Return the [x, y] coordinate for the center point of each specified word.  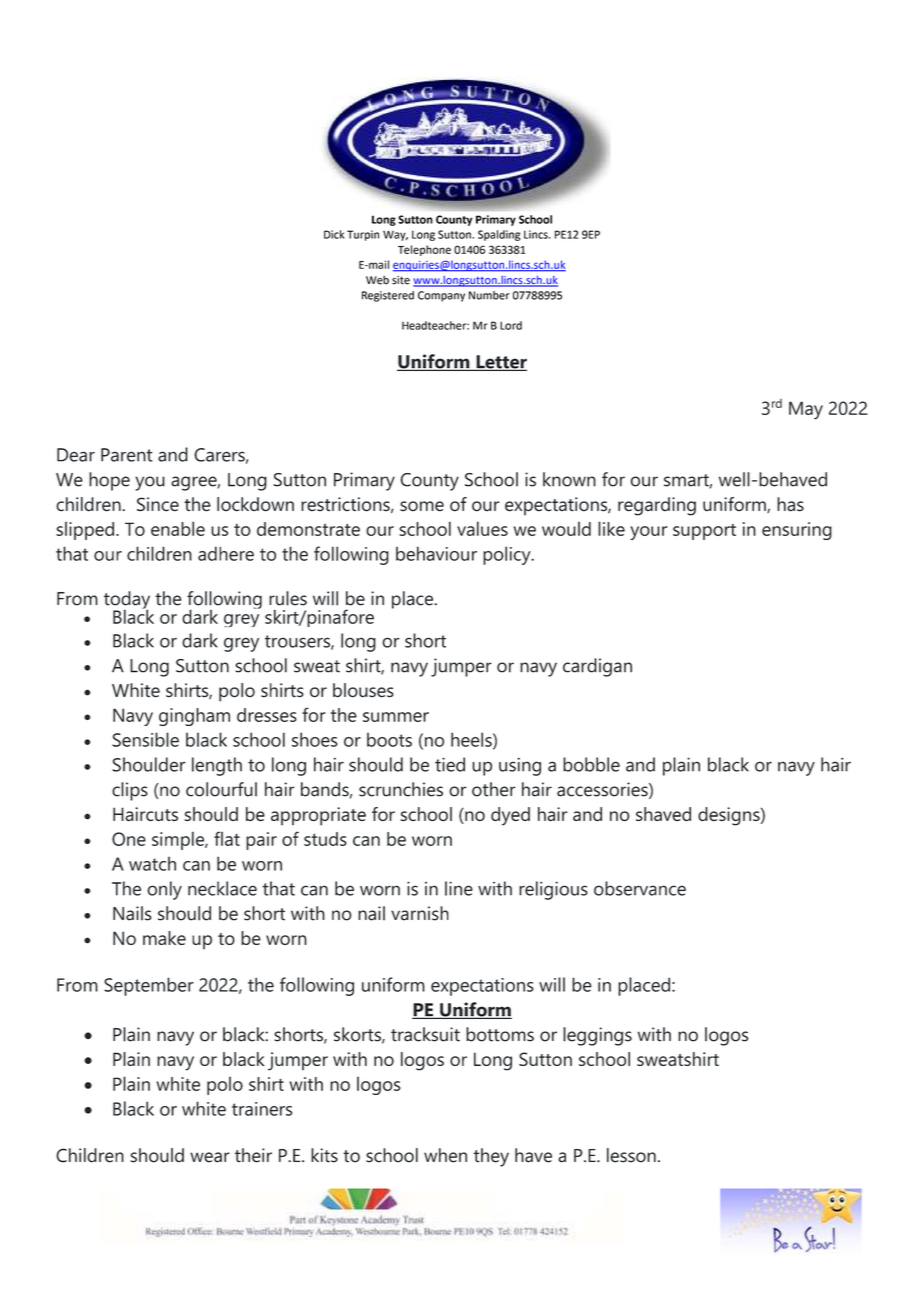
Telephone [424, 250]
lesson [631, 1155]
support [704, 532]
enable [178, 528]
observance [640, 888]
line [459, 888]
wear [210, 1157]
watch [152, 864]
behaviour [436, 553]
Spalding [499, 235]
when [445, 1155]
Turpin [363, 235]
